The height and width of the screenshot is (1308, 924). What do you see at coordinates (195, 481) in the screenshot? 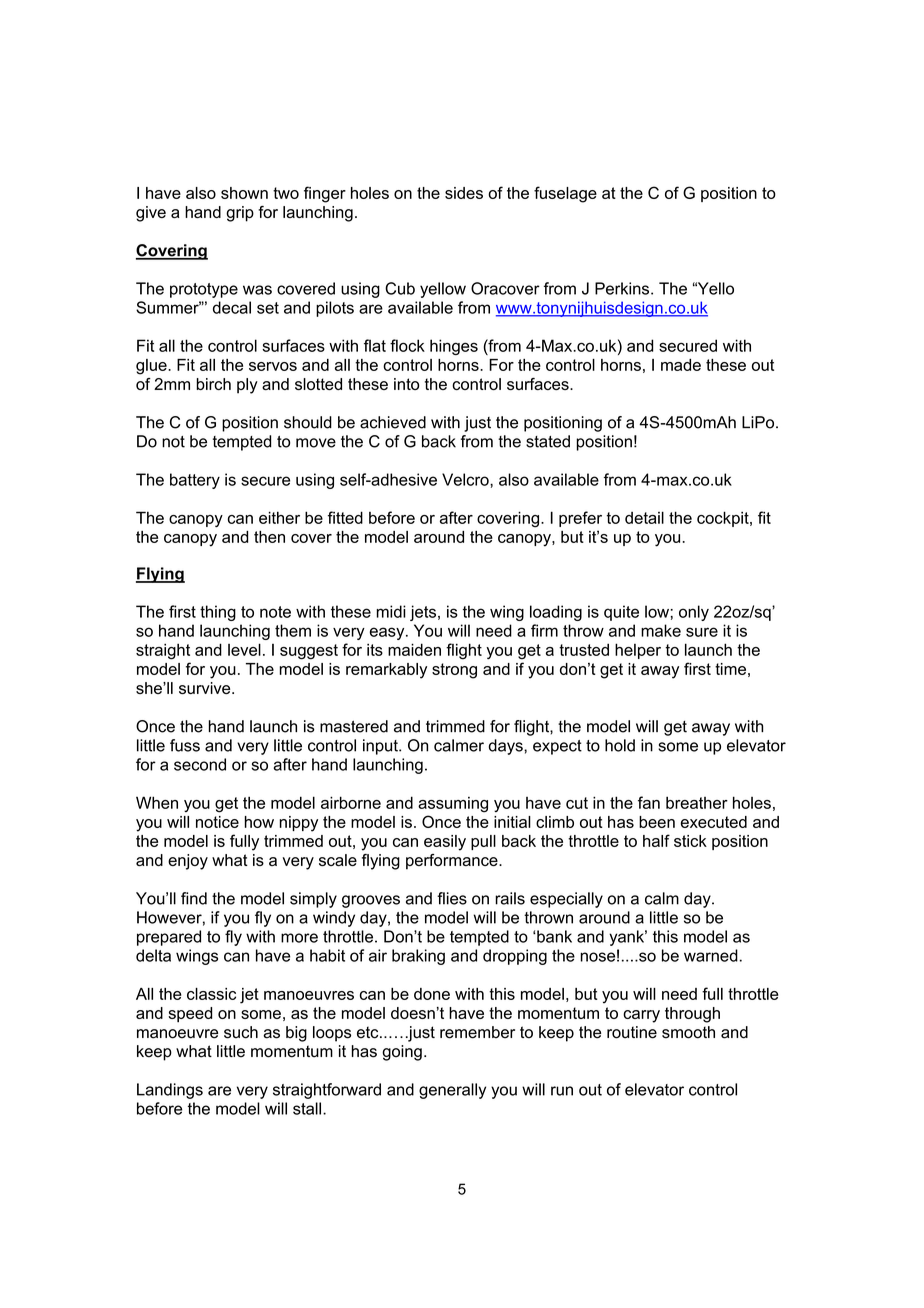
I see `battery` at bounding box center [195, 481].
